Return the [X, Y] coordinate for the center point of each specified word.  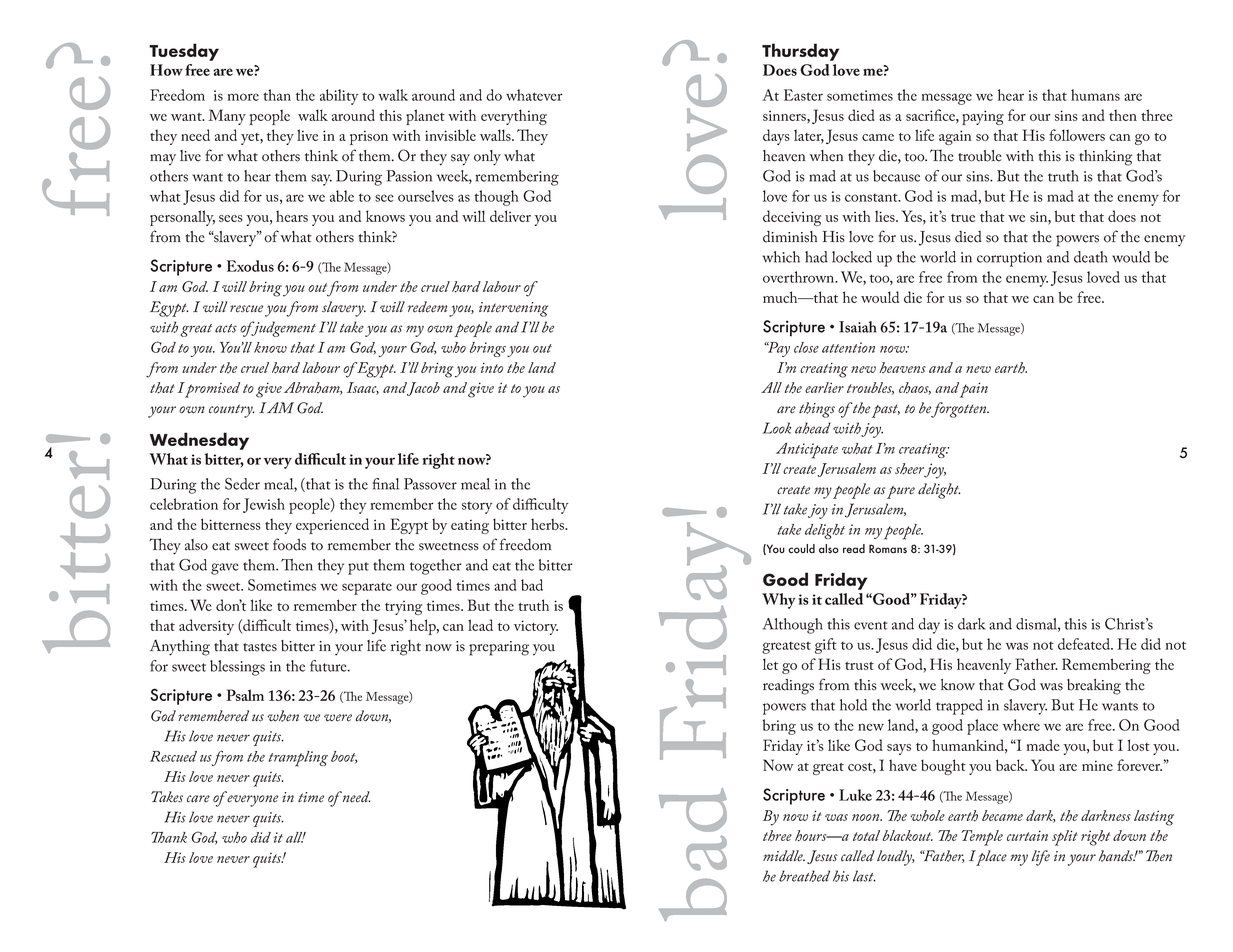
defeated [1085, 644]
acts [226, 328]
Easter [803, 95]
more [243, 97]
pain [974, 390]
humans [1095, 95]
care [198, 799]
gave [225, 569]
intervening [514, 309]
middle [784, 856]
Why [779, 601]
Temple [982, 838]
